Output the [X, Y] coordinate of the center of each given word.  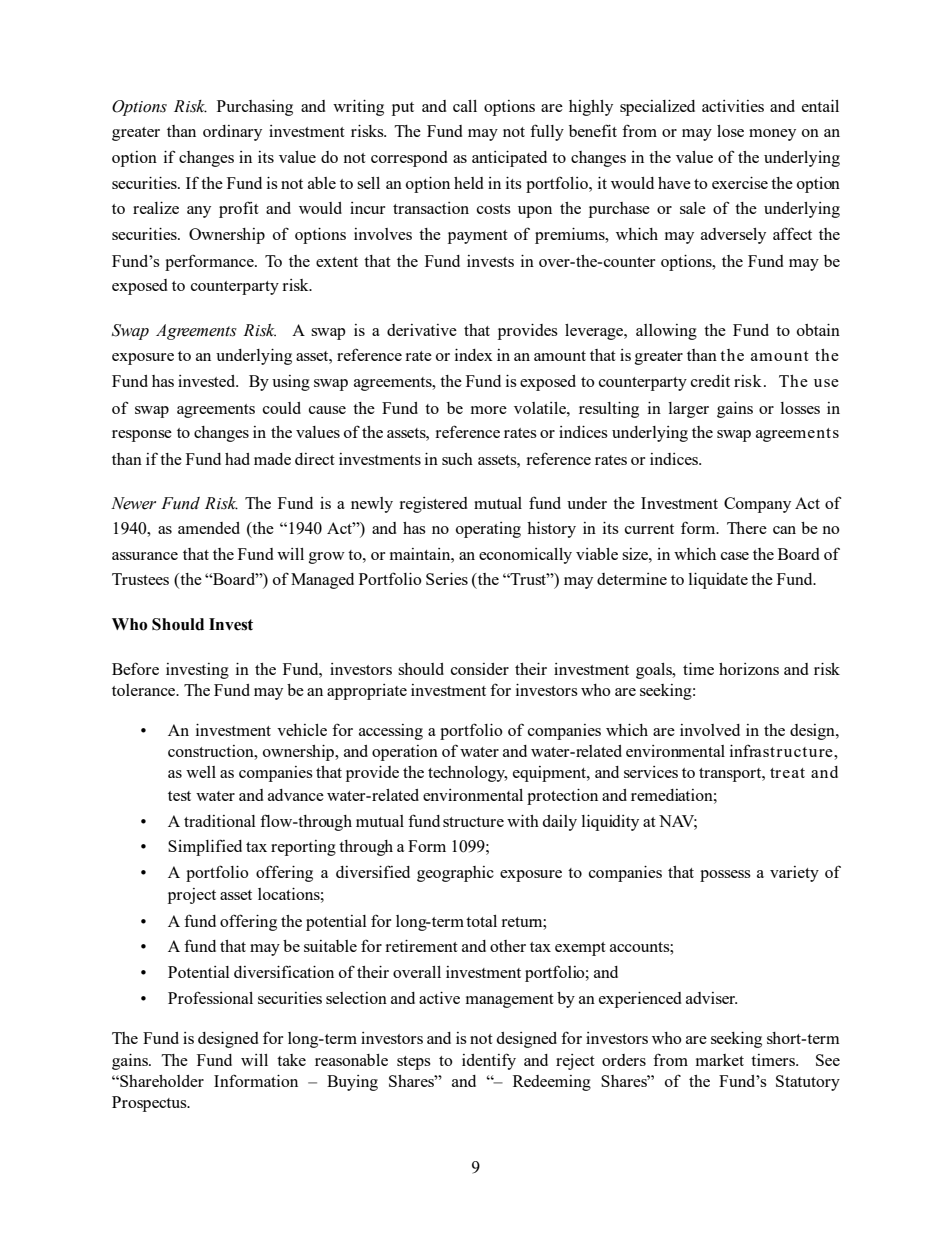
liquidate [718, 581]
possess [725, 876]
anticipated [509, 159]
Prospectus [150, 1104]
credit [710, 381]
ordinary [232, 133]
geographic [455, 874]
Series [447, 579]
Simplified [205, 847]
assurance [145, 556]
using [291, 383]
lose [730, 131]
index [474, 355]
